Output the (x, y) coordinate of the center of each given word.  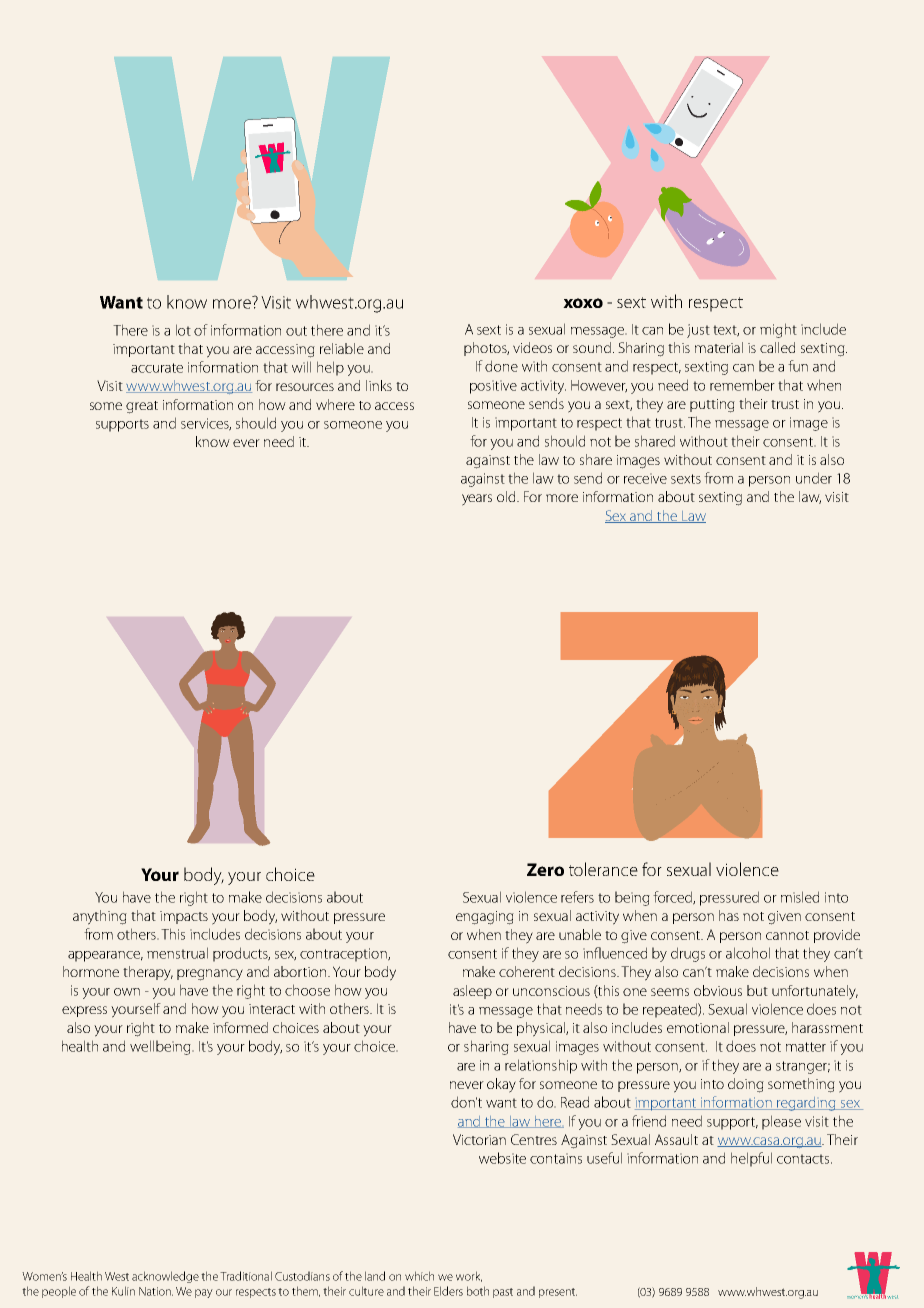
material (719, 347)
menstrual (177, 953)
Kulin (123, 1291)
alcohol (748, 953)
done (501, 366)
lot (183, 330)
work (469, 1276)
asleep (472, 992)
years (477, 500)
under (814, 478)
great (142, 407)
